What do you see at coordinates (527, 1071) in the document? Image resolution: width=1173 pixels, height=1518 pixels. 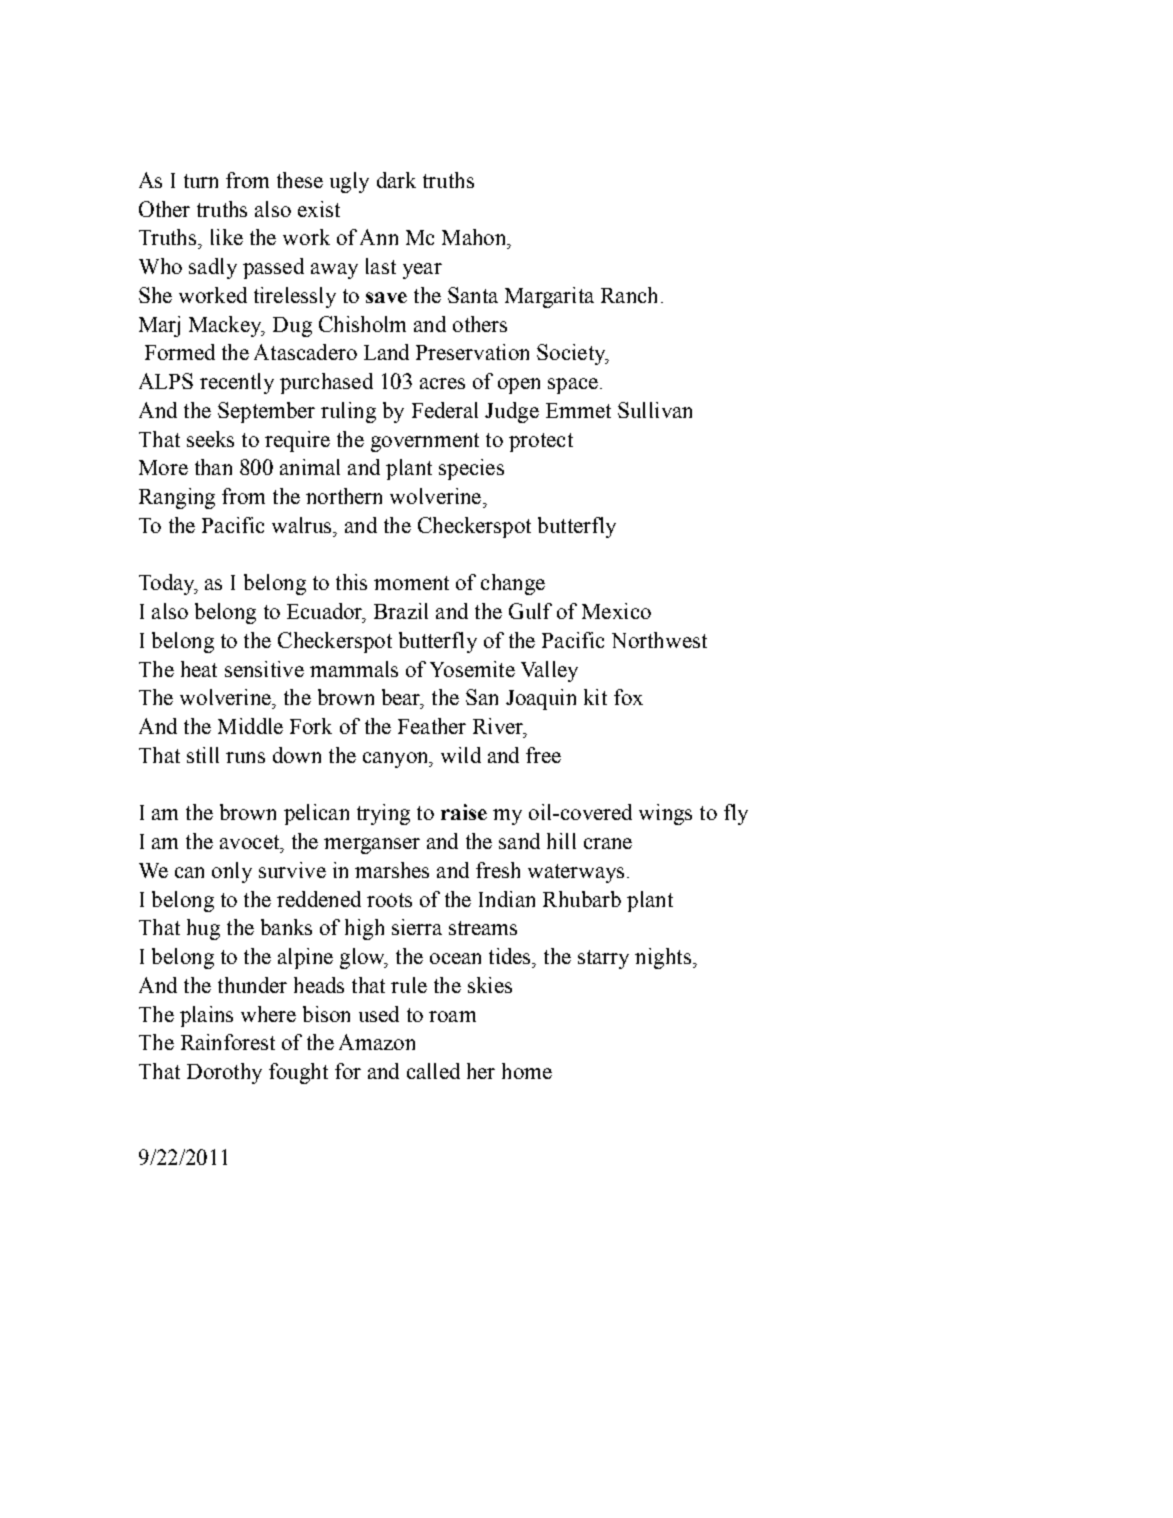 I see `home` at bounding box center [527, 1071].
